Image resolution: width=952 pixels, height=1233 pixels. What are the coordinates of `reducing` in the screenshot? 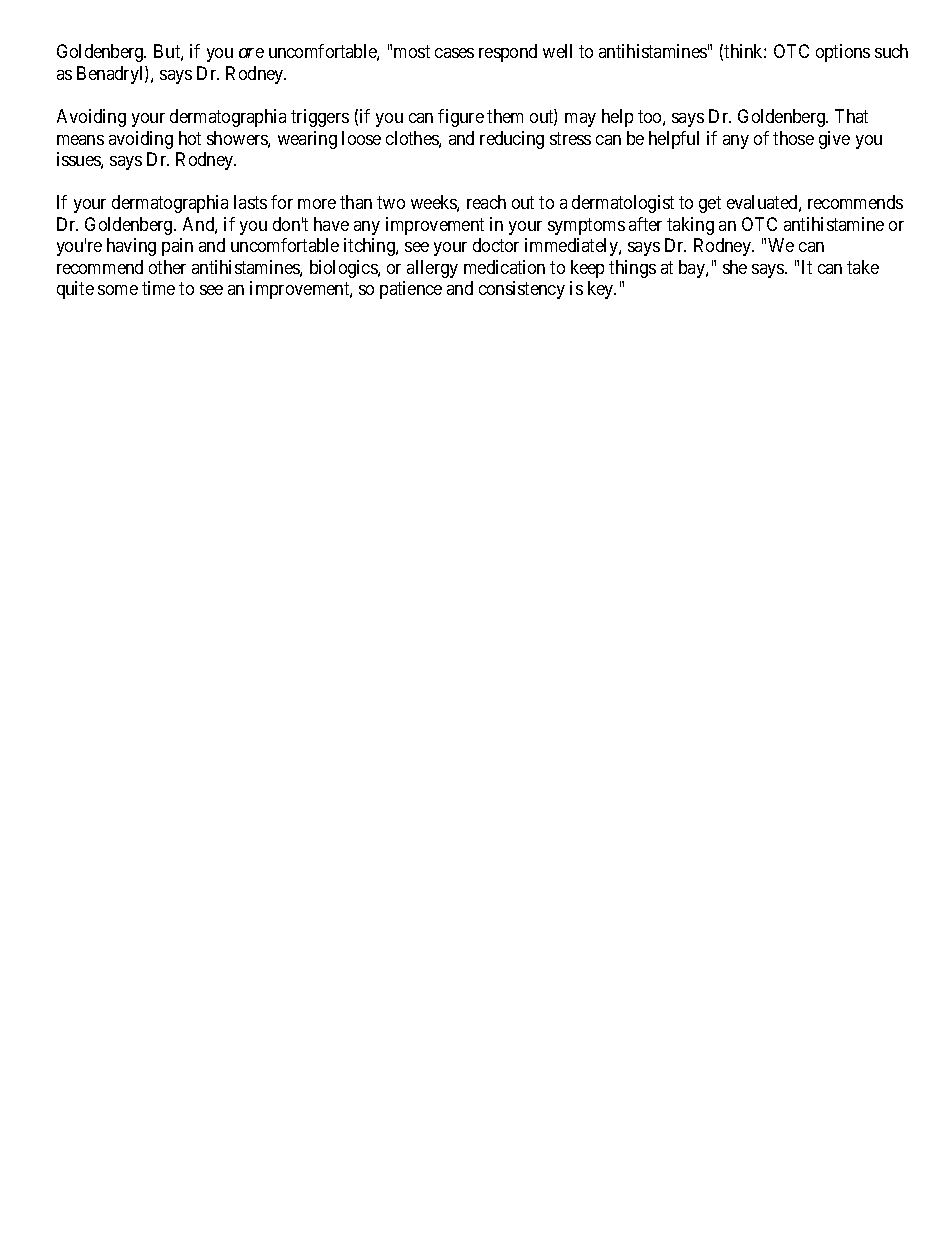 It's located at (512, 140).
